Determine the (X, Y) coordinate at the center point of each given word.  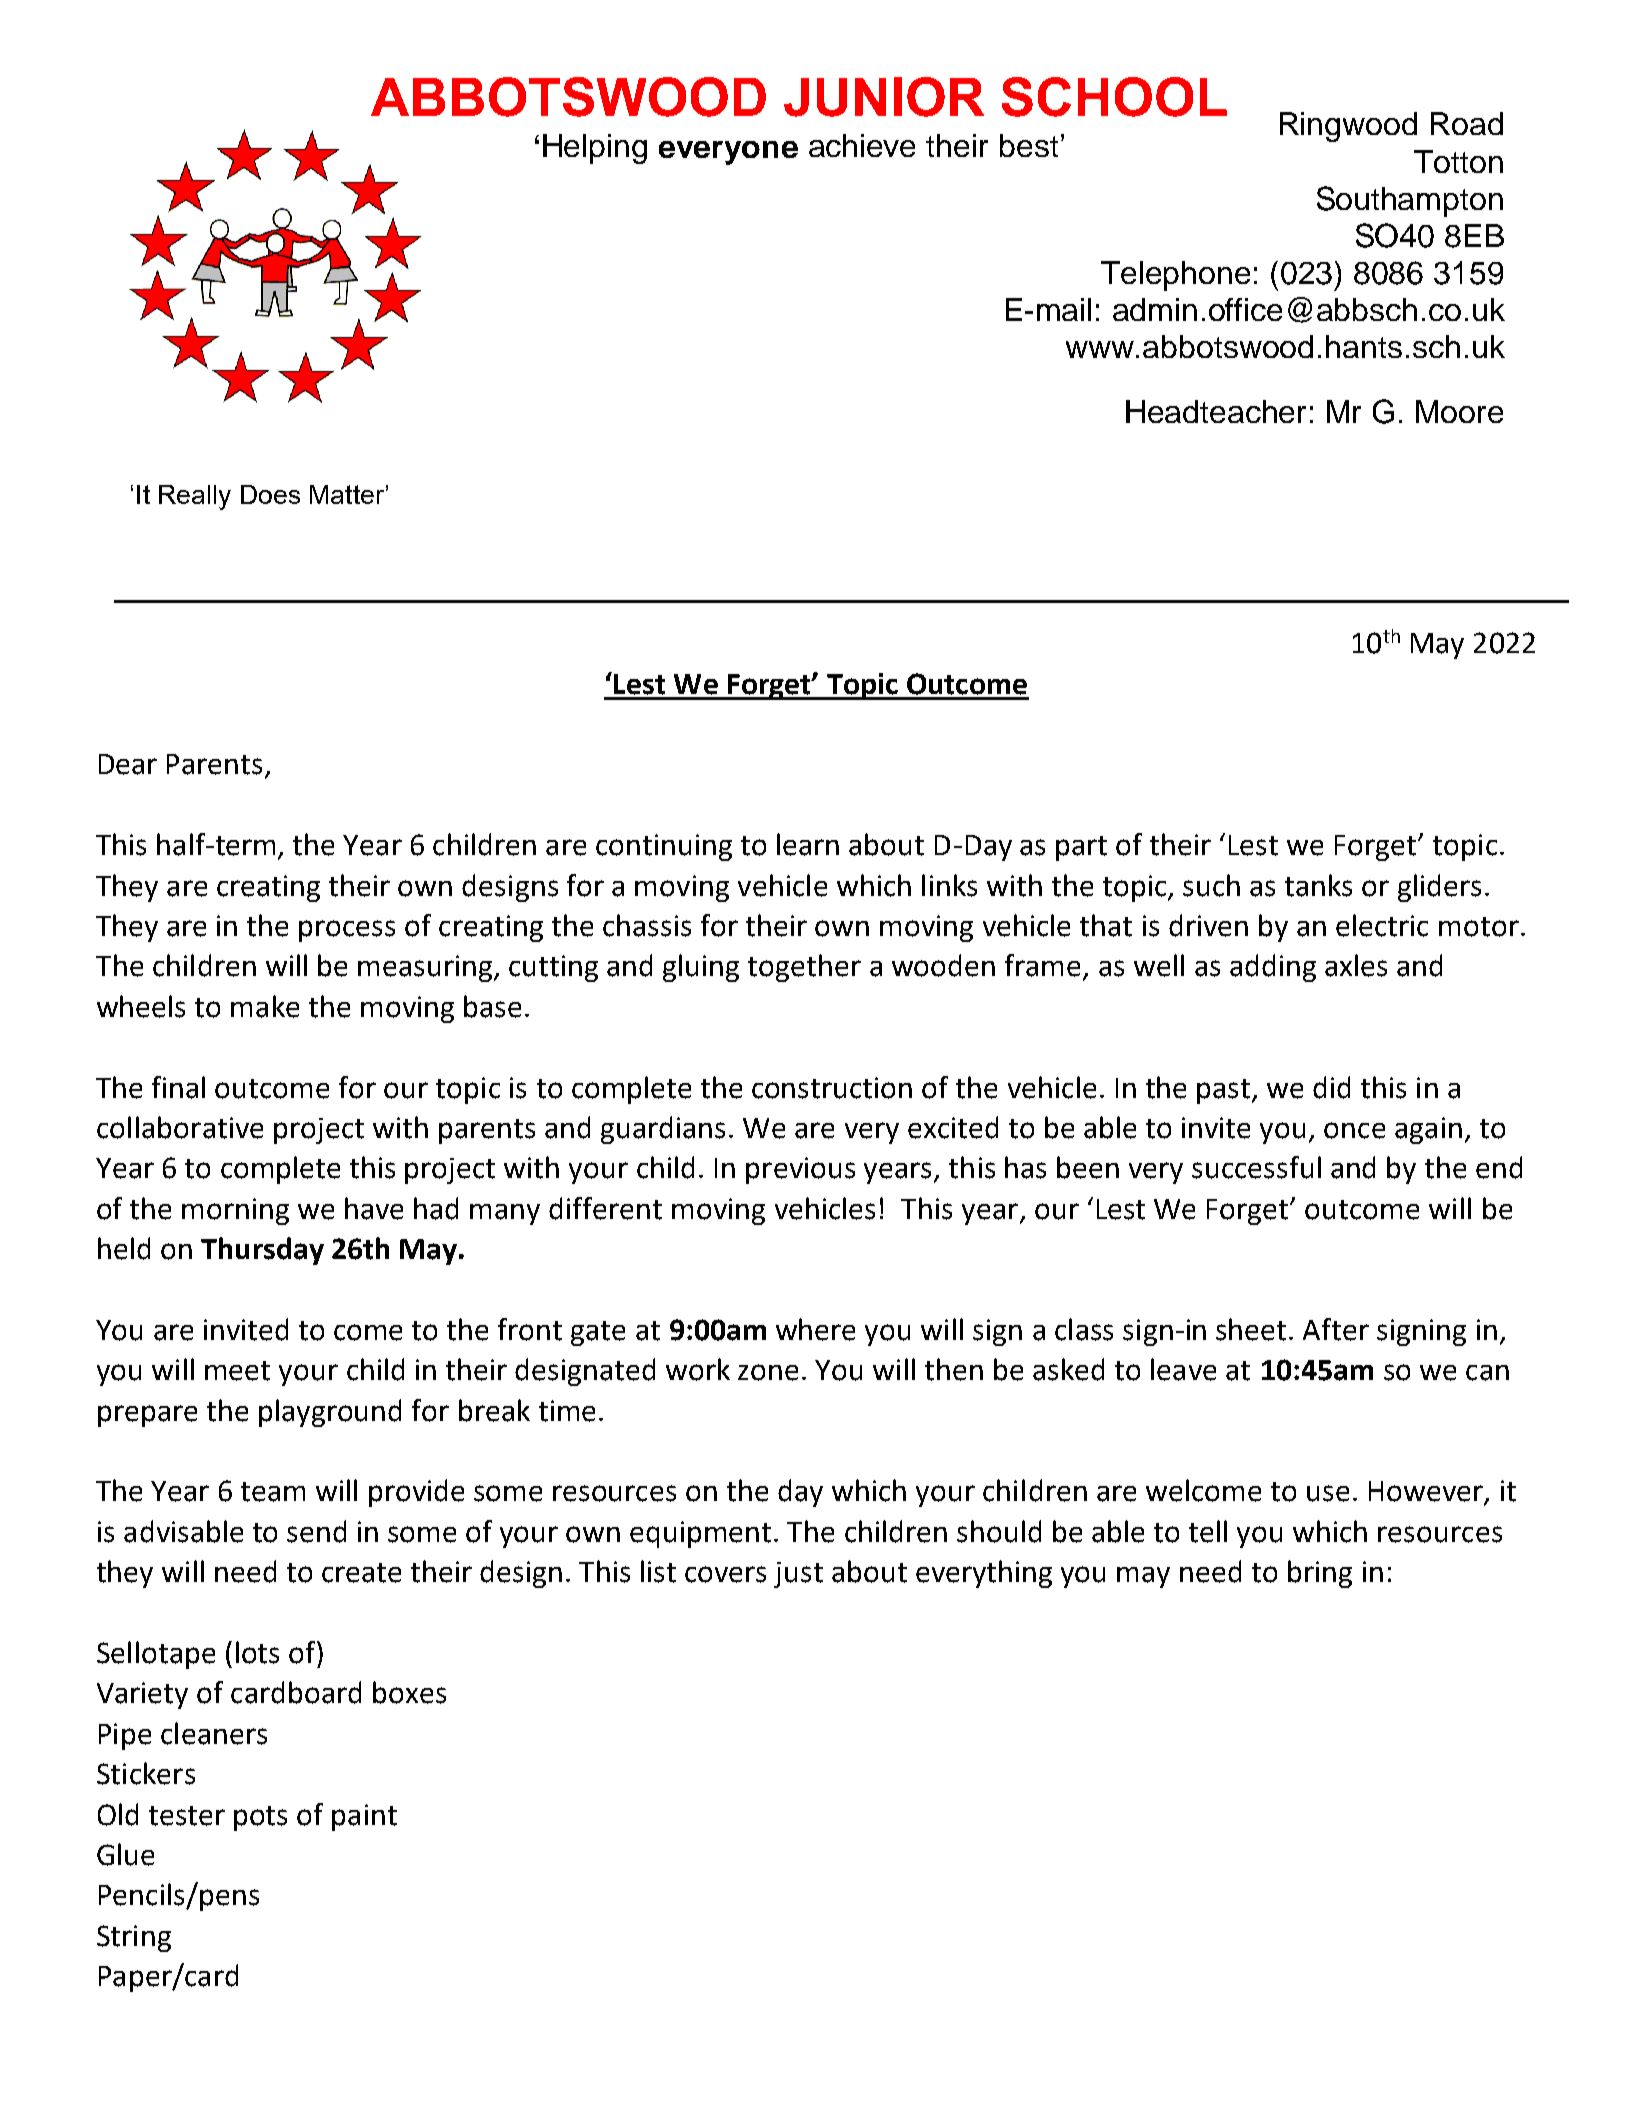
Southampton (1410, 201)
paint (364, 1817)
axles (1356, 965)
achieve (862, 145)
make (265, 1006)
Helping (595, 149)
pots (260, 1818)
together (804, 968)
